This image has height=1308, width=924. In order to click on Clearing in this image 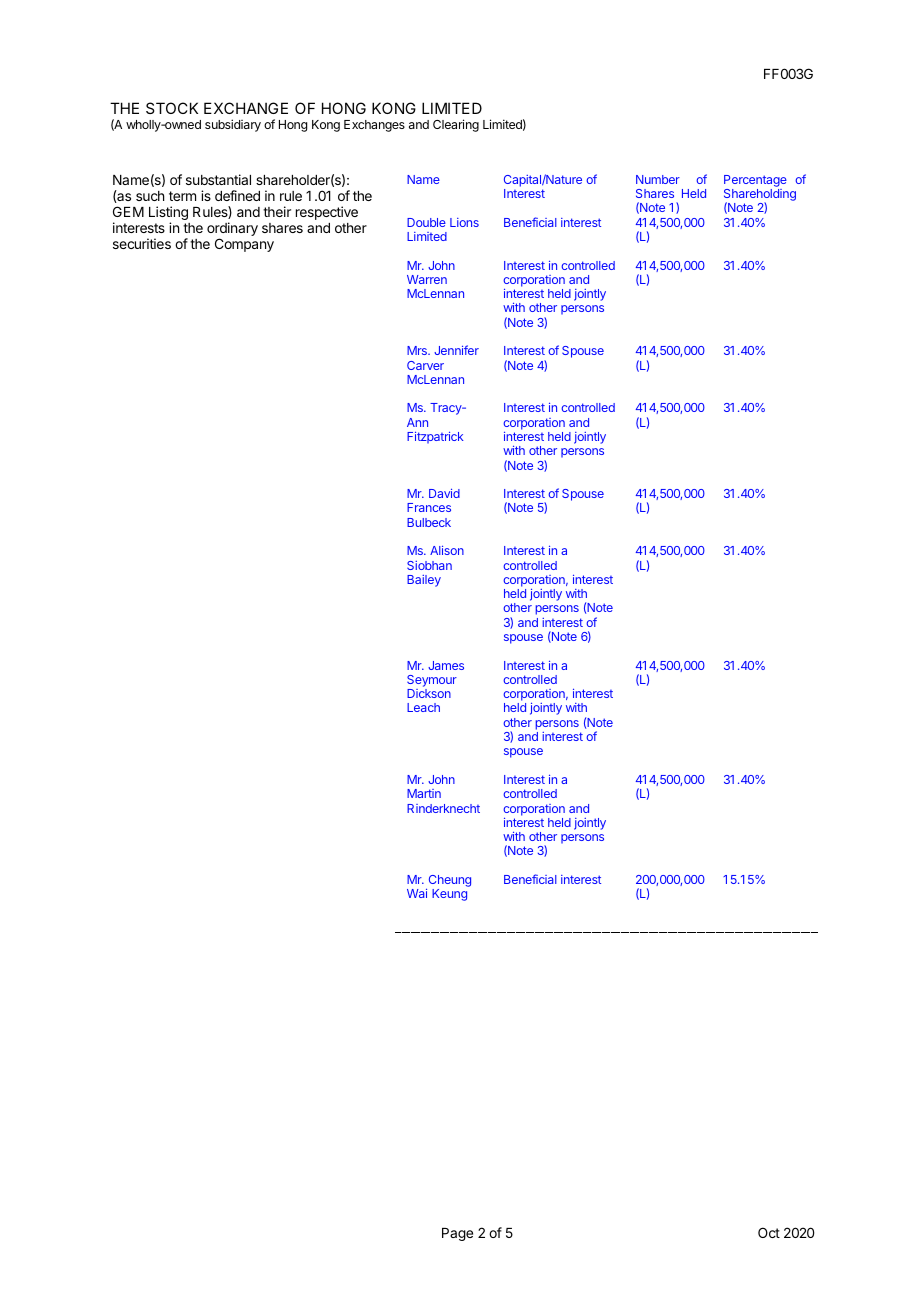, I will do `click(456, 125)`.
